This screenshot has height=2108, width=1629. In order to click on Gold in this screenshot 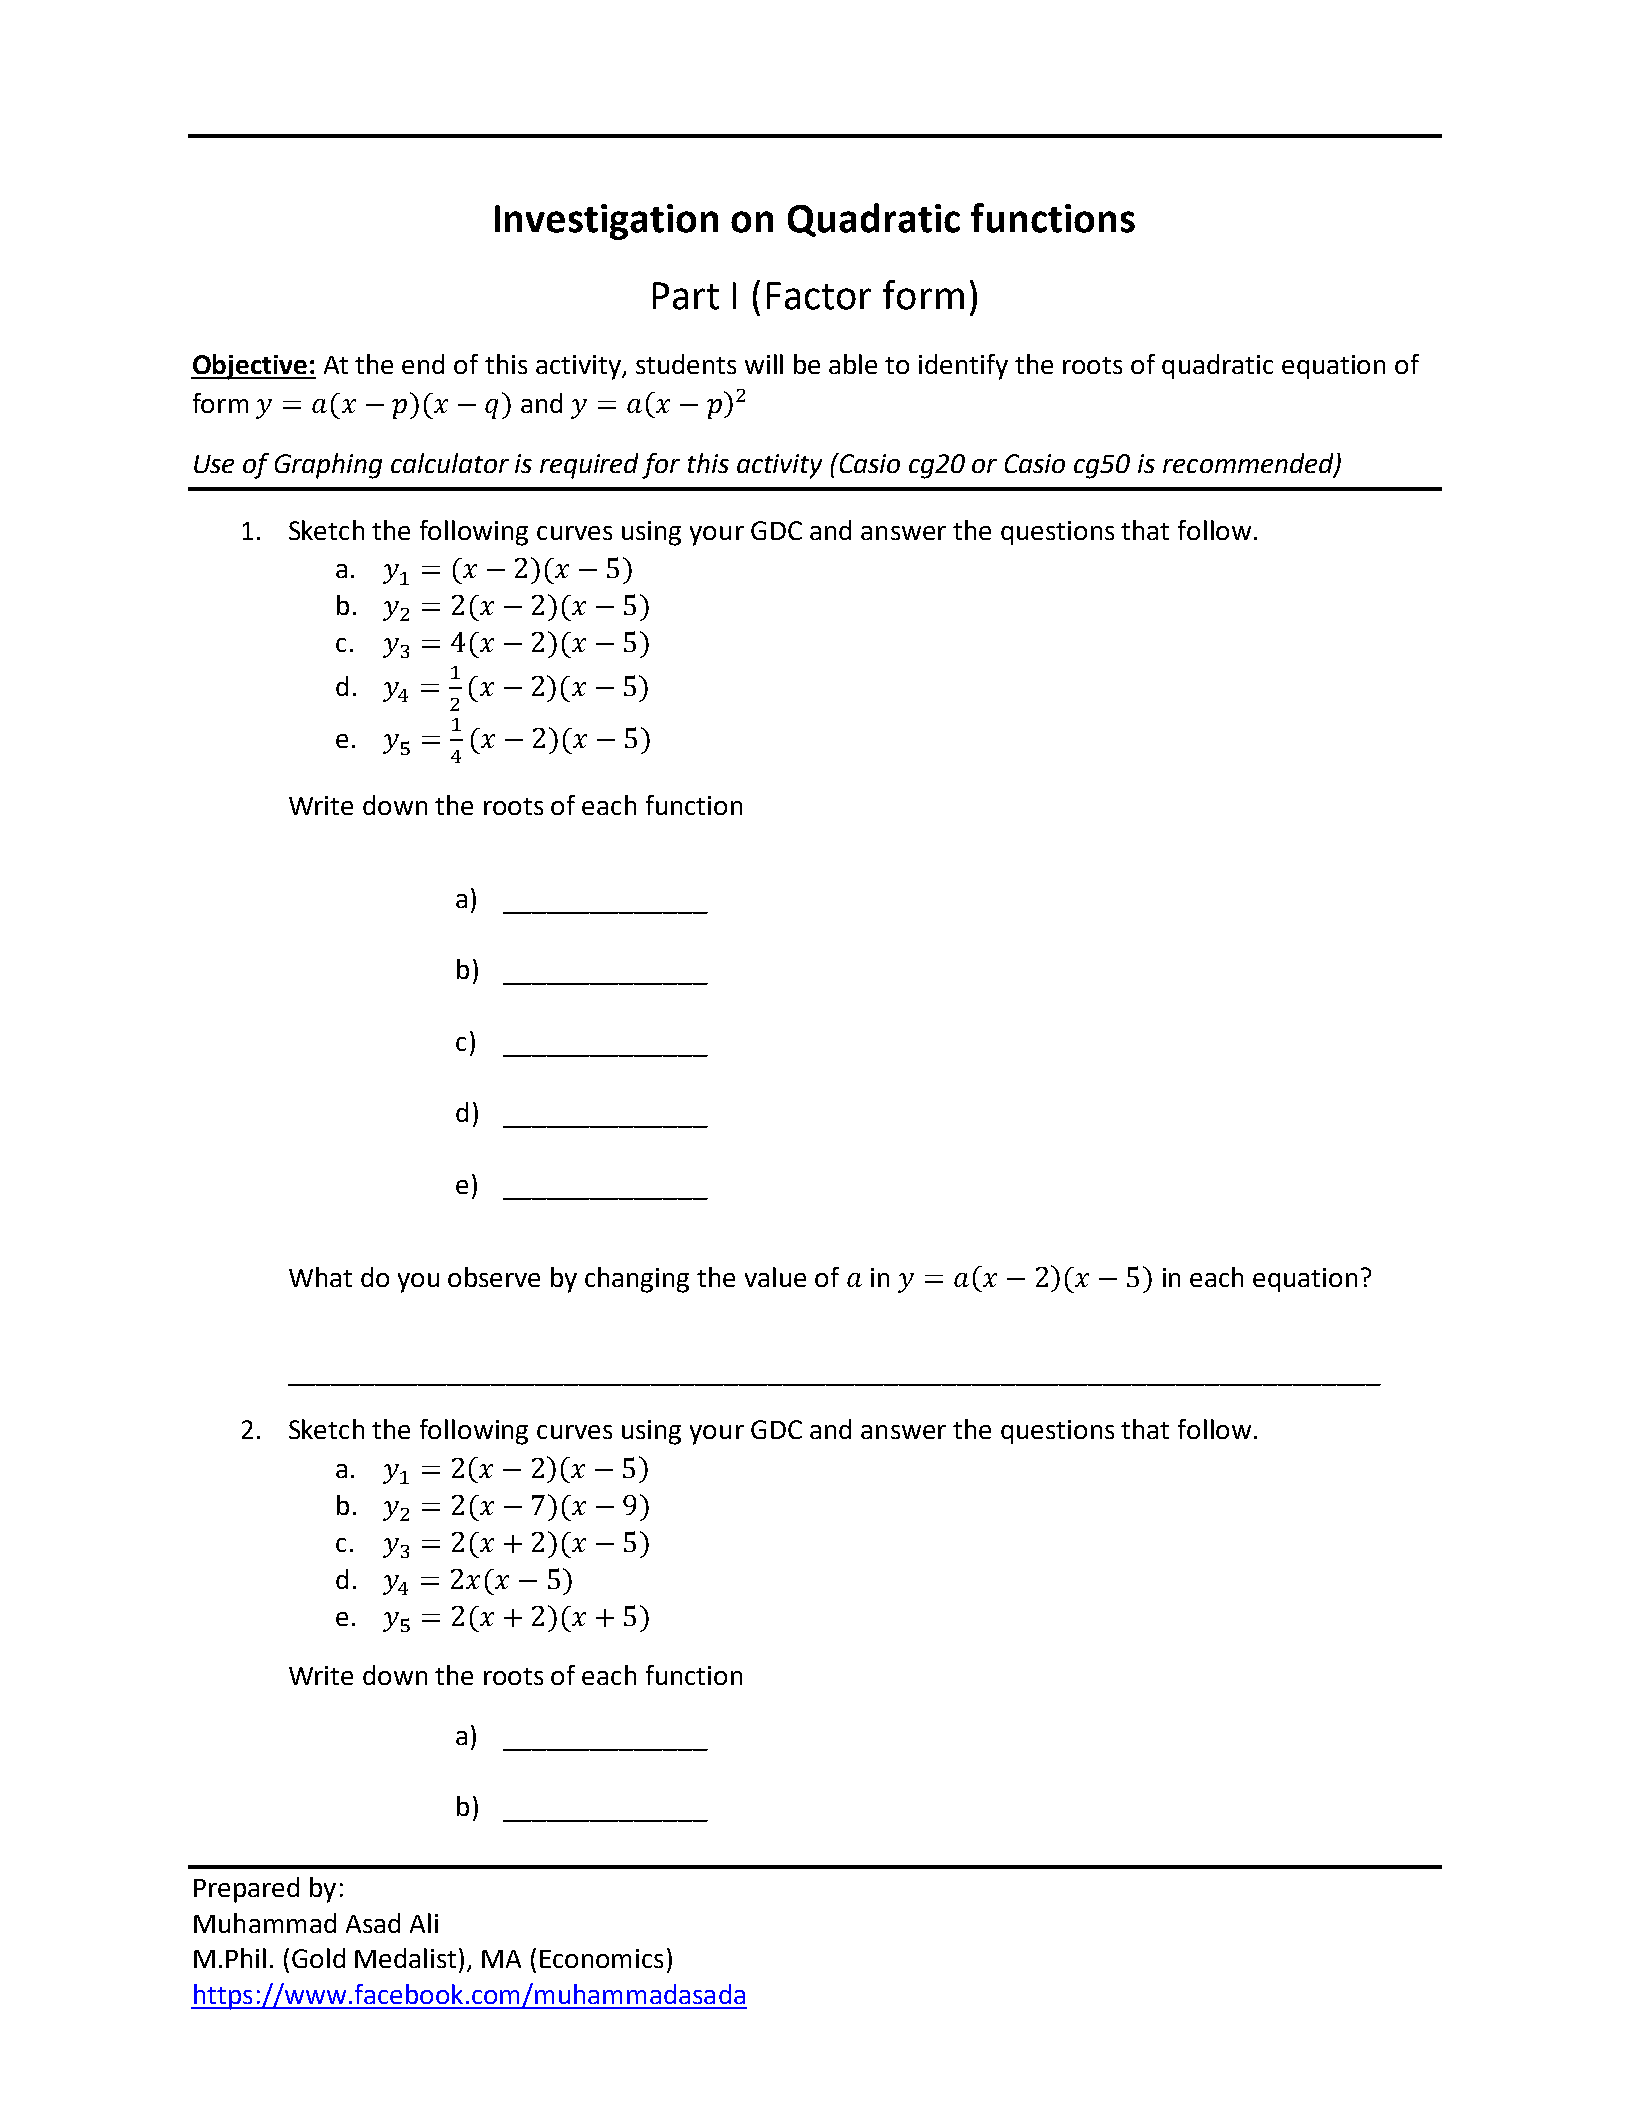, I will do `click(318, 1958)`.
